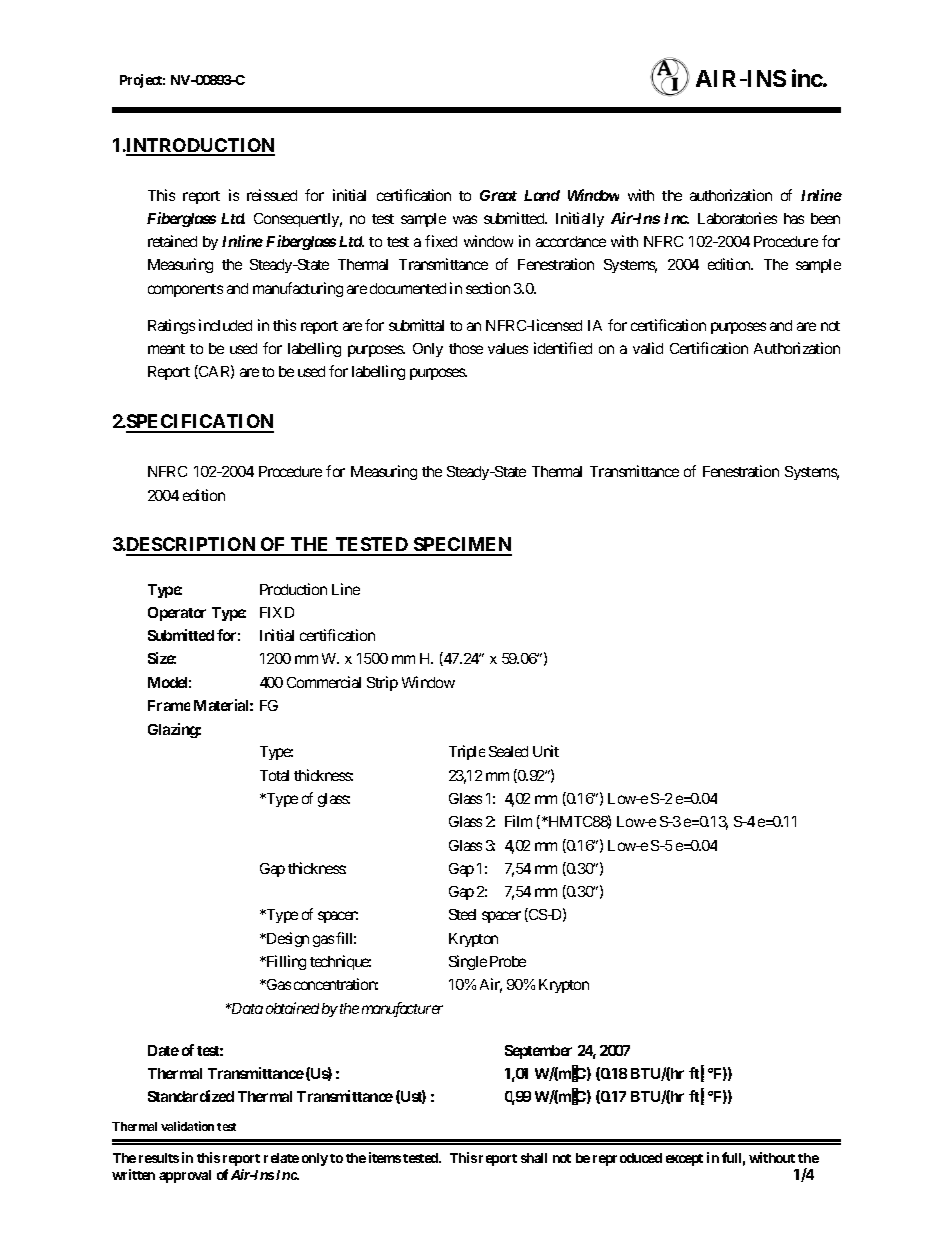 This screenshot has height=1233, width=952. What do you see at coordinates (684, 1160) in the screenshot?
I see `except` at bounding box center [684, 1160].
